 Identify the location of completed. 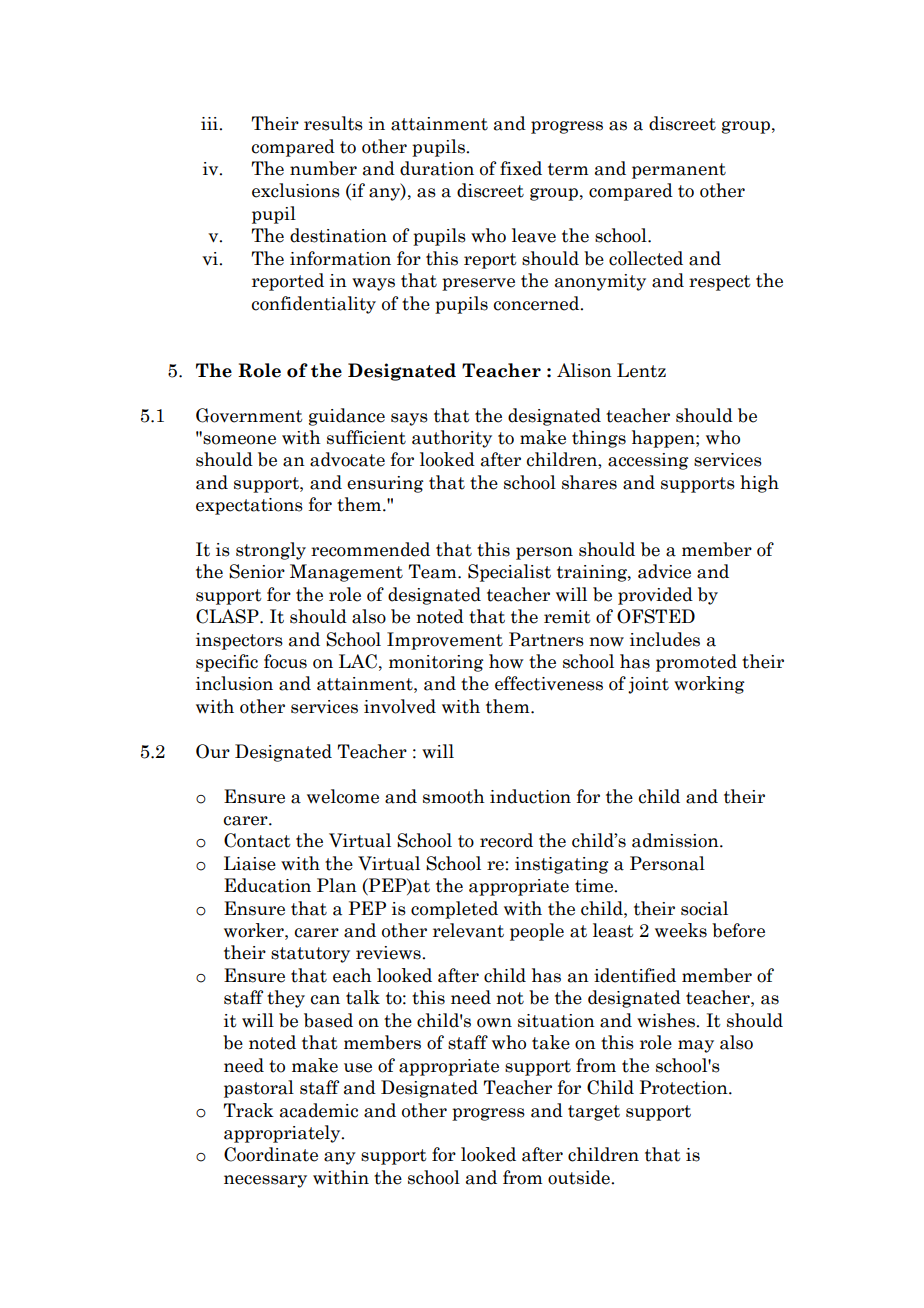
(454, 910).
